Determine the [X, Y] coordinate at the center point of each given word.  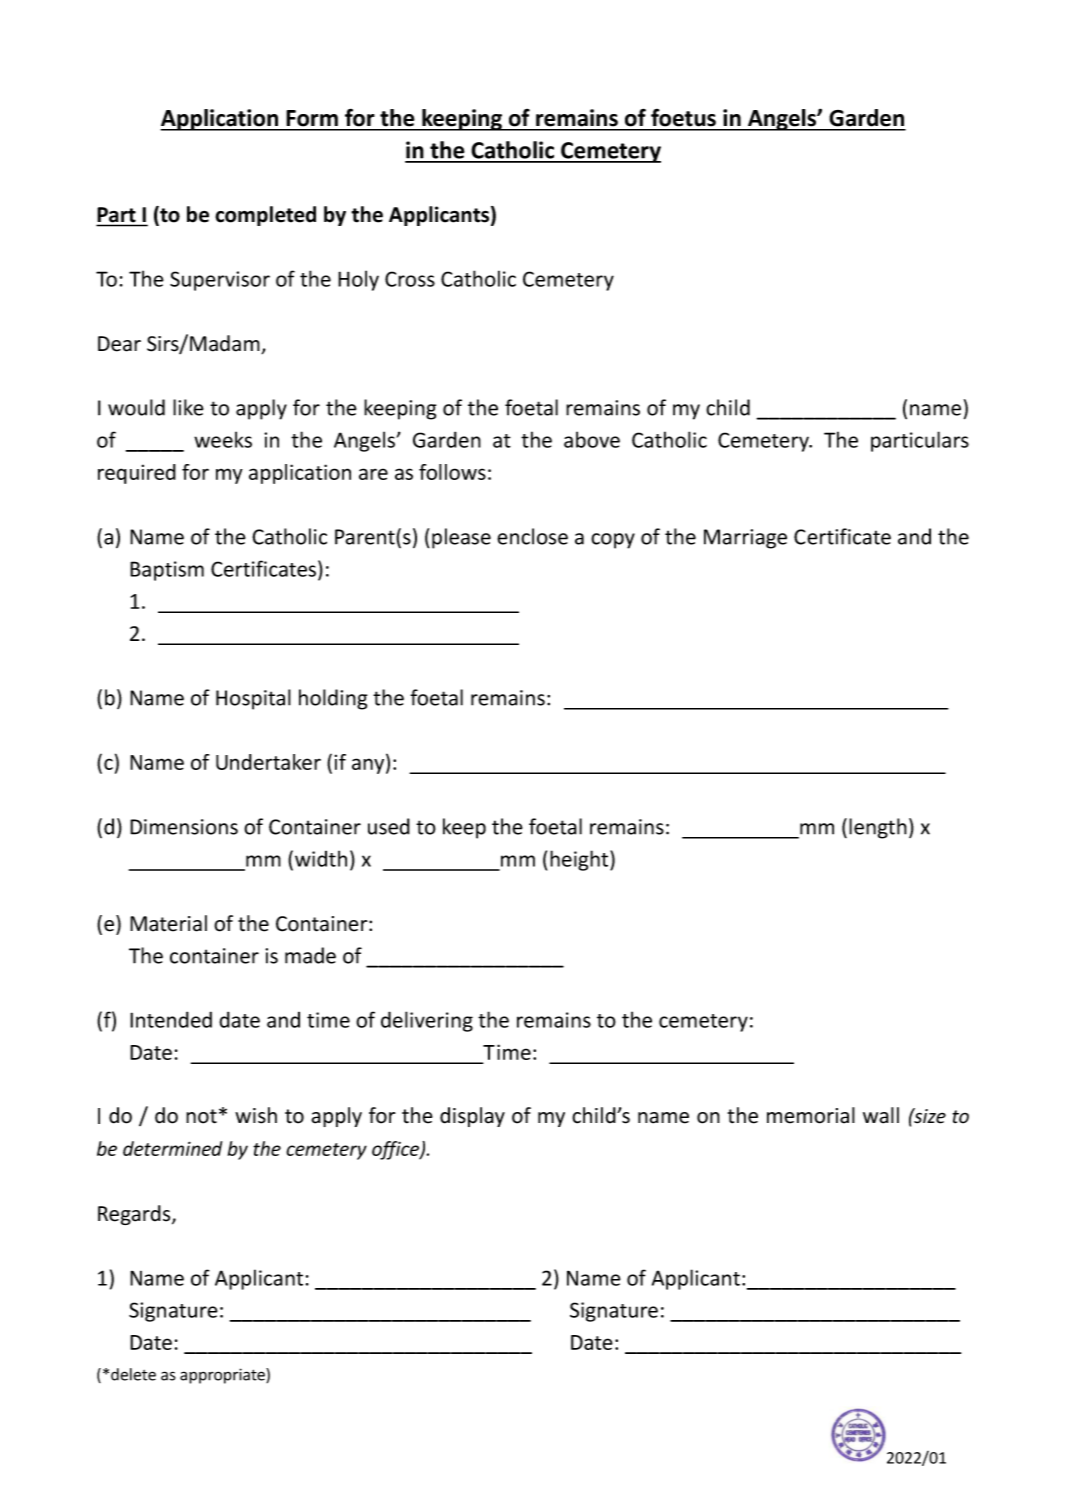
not [201, 1116]
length [878, 828]
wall [881, 1115]
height [580, 860]
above [592, 439]
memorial [811, 1115]
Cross [410, 279]
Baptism [167, 571]
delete [133, 1374]
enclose [532, 536]
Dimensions [184, 827]
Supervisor [220, 281]
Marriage [745, 539]
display [472, 1117]
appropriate [223, 1376]
